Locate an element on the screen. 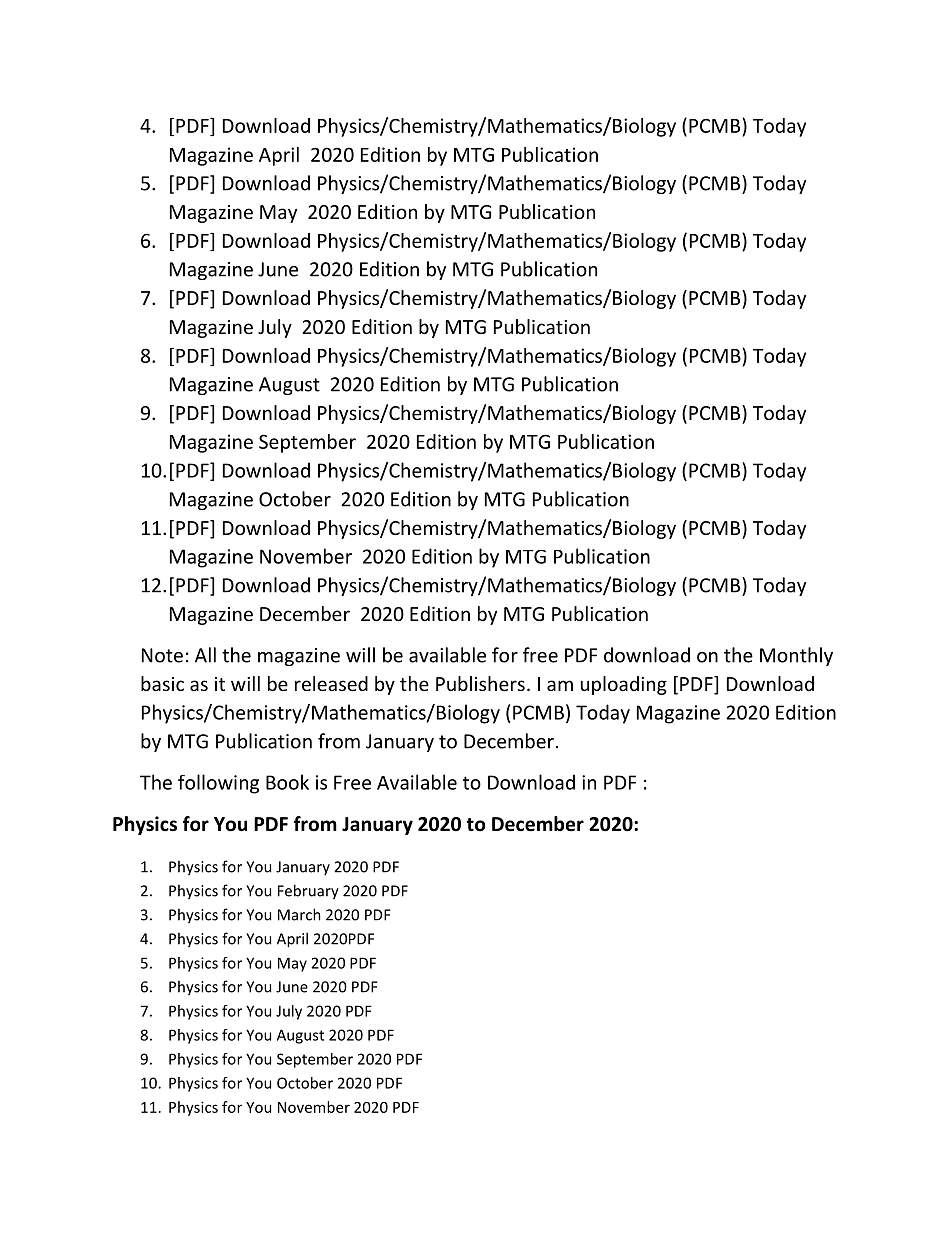 Image resolution: width=952 pixels, height=1233 pixels. released is located at coordinates (331, 683).
